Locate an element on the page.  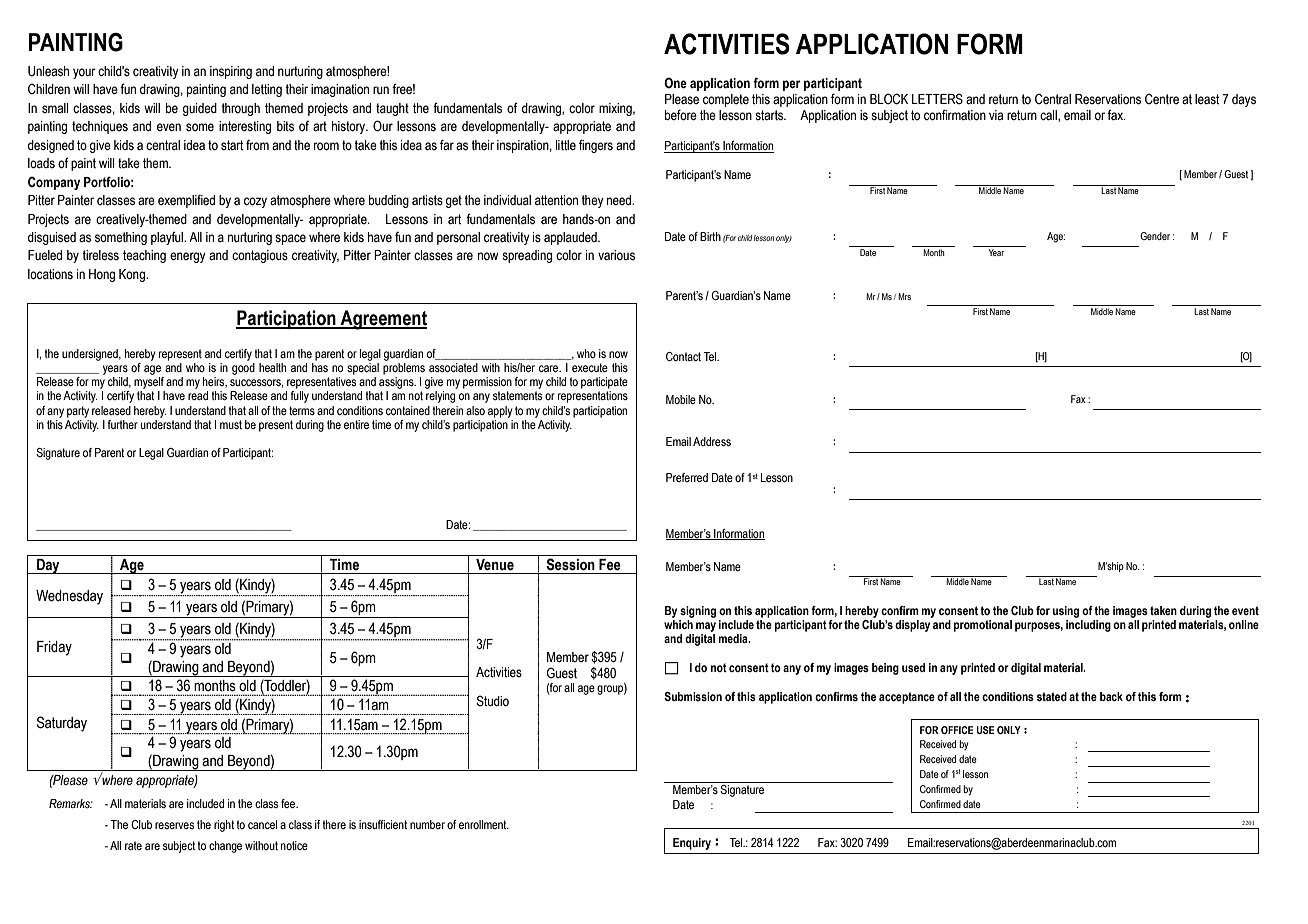
Address is located at coordinates (712, 441).
